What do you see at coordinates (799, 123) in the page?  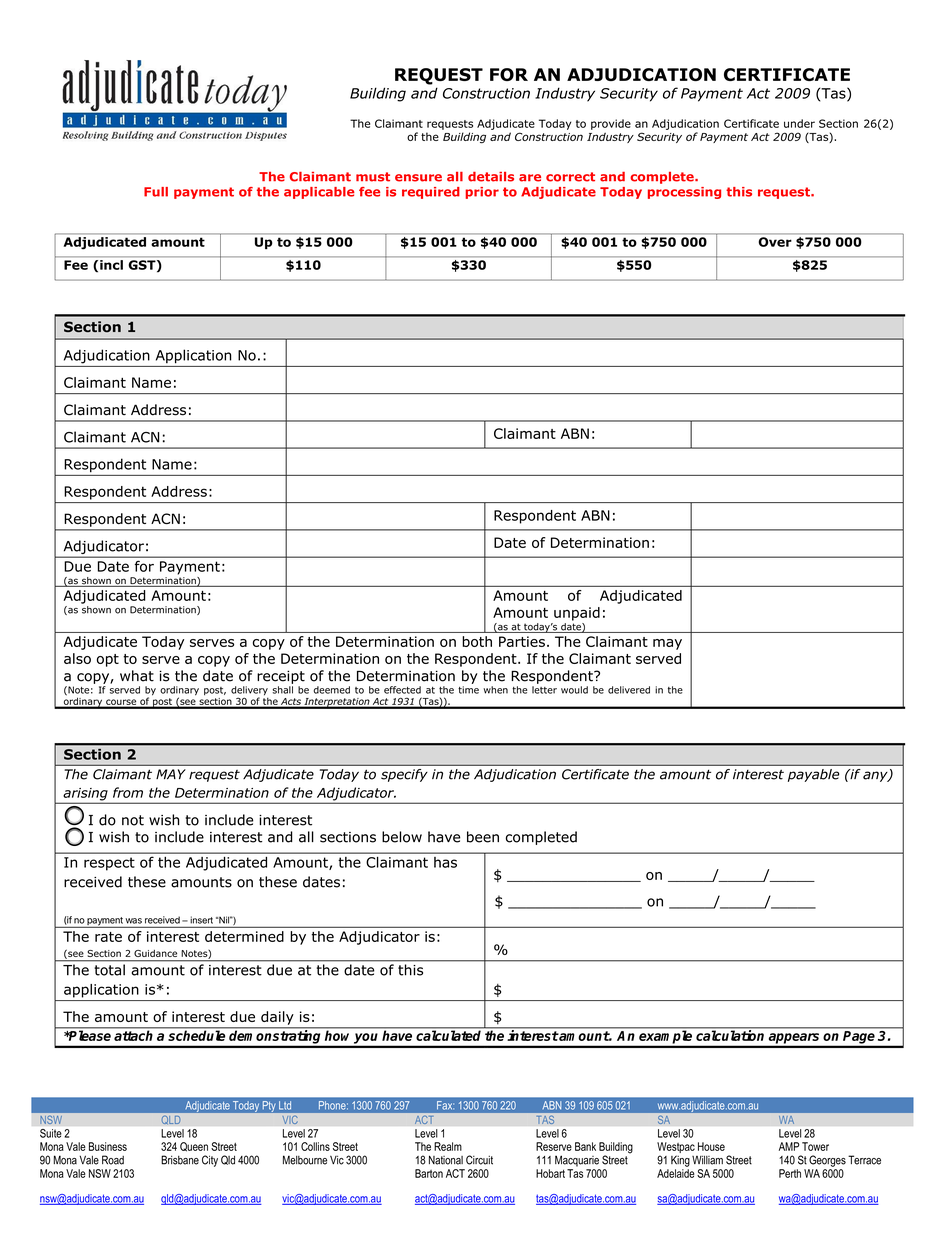 I see `under` at bounding box center [799, 123].
